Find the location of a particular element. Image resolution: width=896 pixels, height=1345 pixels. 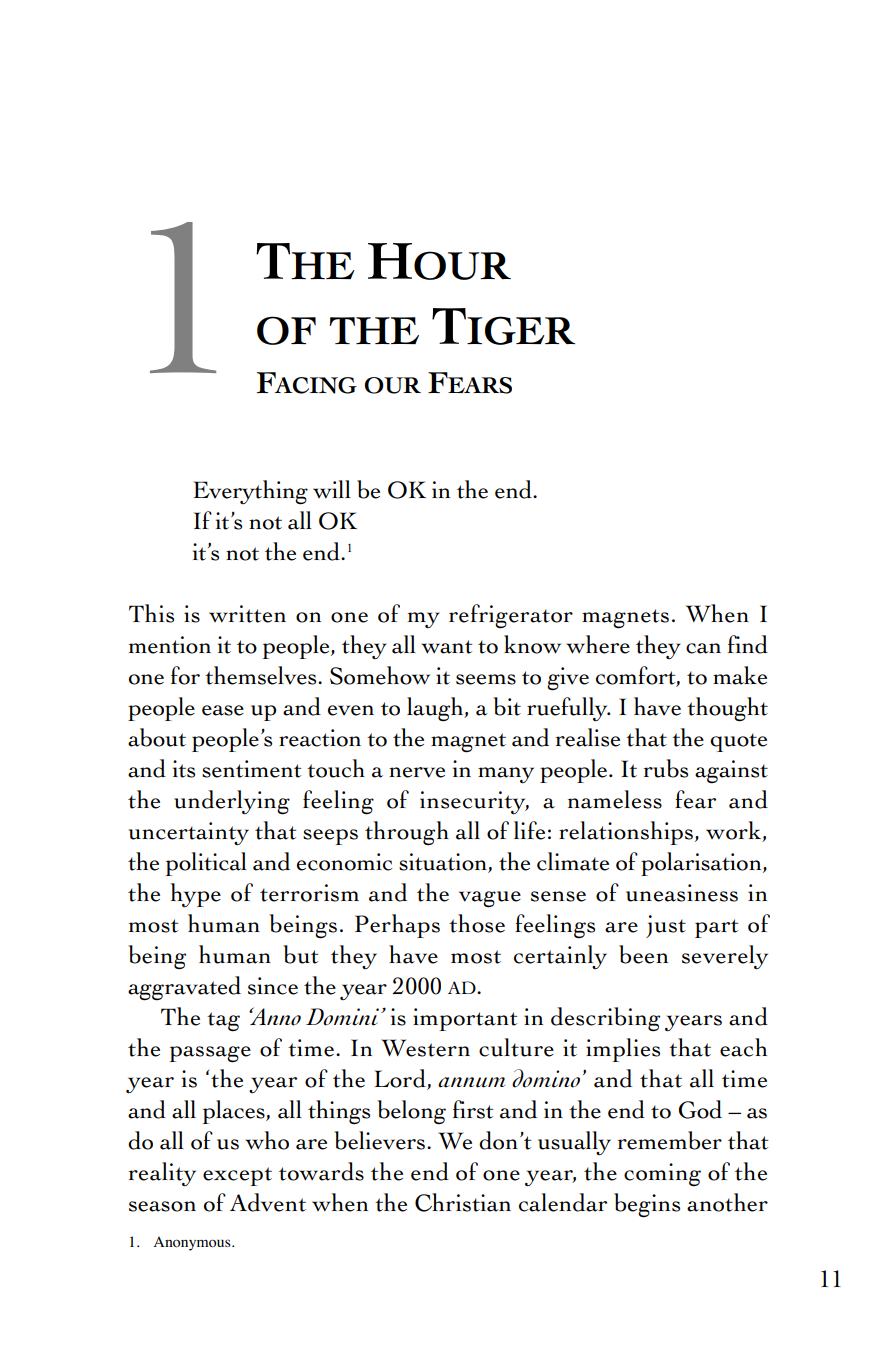

Anonymous is located at coordinates (193, 1243).
